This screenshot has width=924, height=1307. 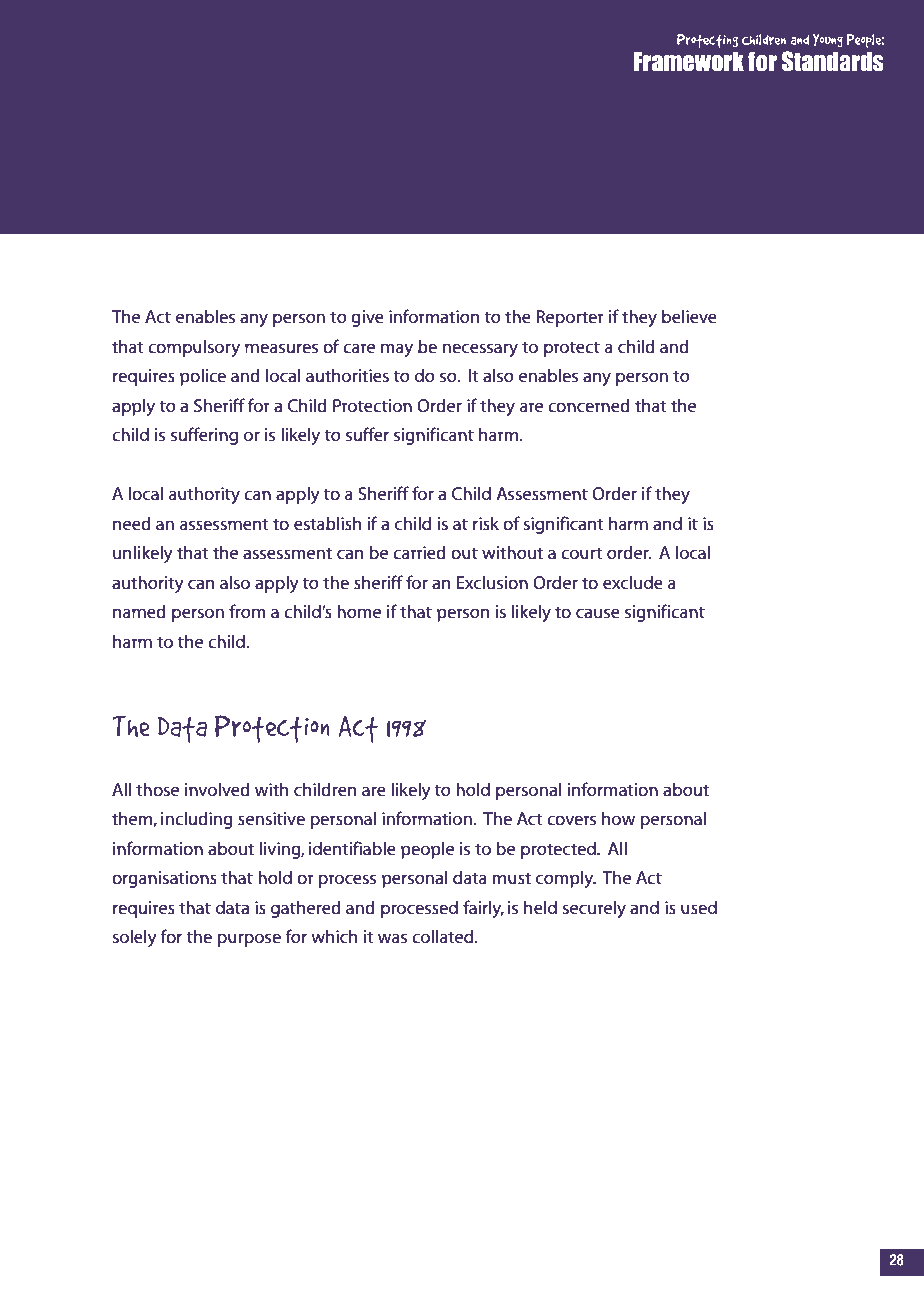 What do you see at coordinates (633, 582) in the screenshot?
I see `exclude` at bounding box center [633, 582].
